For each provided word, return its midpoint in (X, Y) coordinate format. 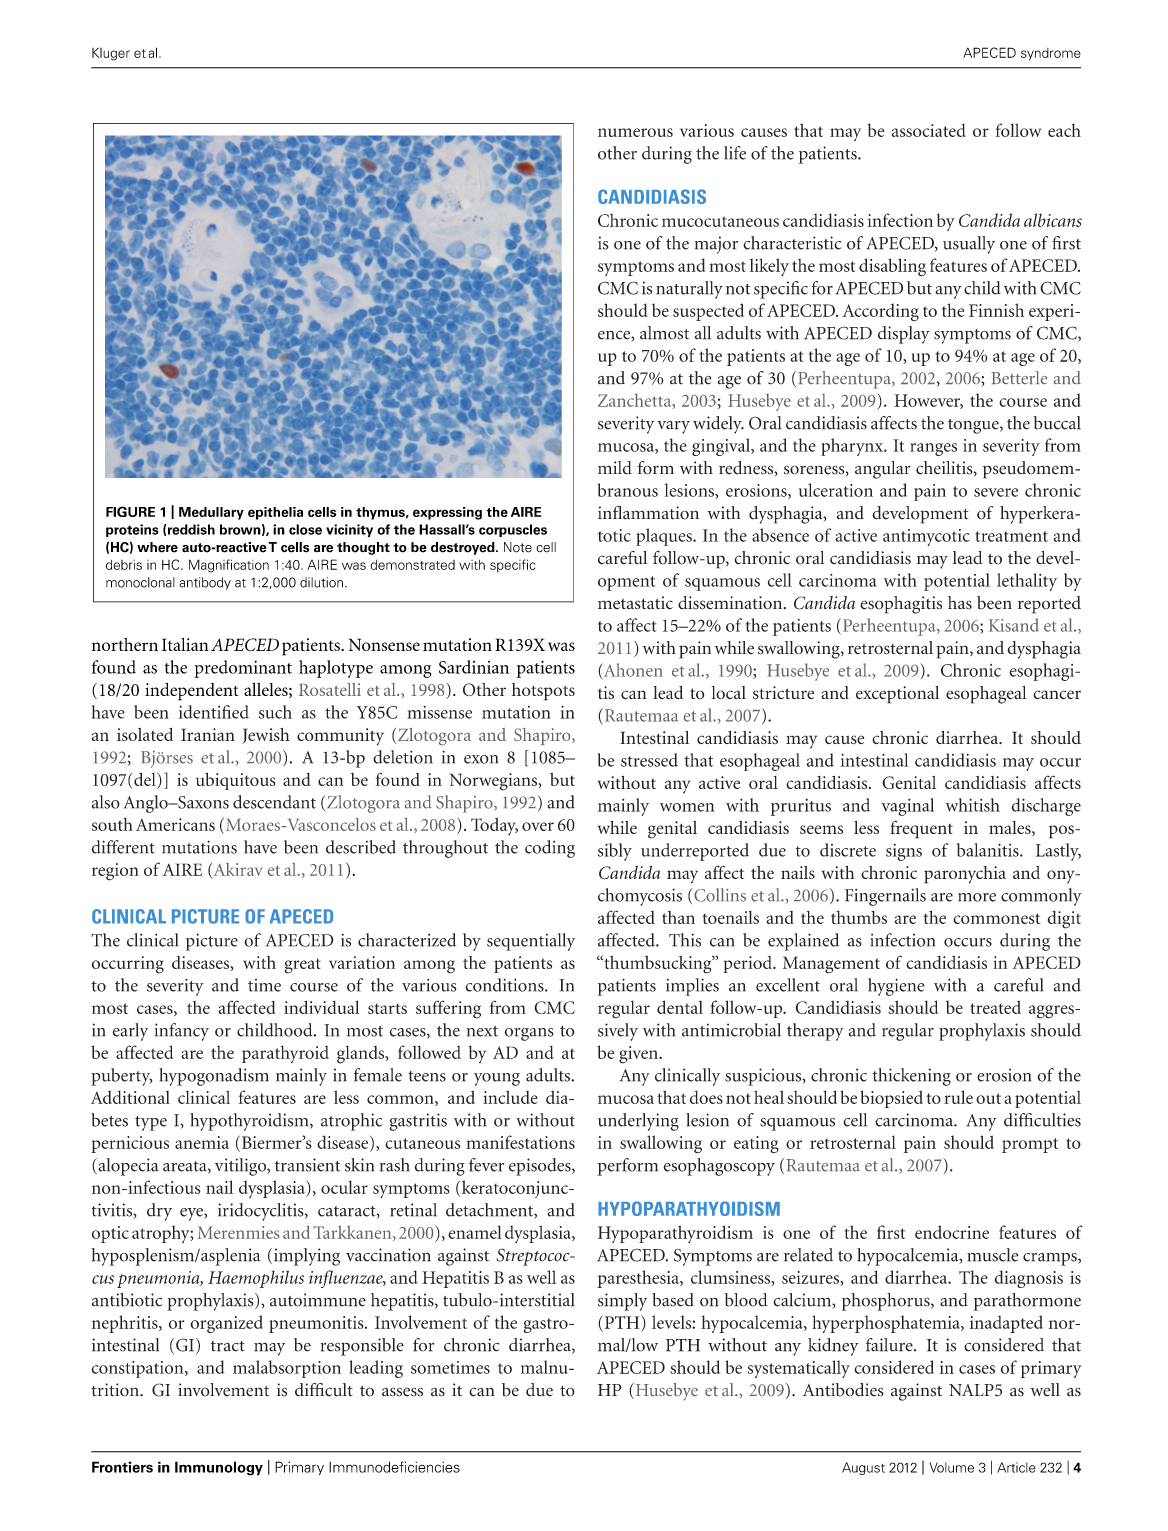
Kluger (111, 54)
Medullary (211, 513)
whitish (972, 805)
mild (615, 468)
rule (958, 1097)
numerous (635, 132)
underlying (638, 1122)
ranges (933, 449)
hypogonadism (214, 1077)
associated (929, 130)
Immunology (219, 1468)
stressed (649, 760)
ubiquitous (236, 781)
